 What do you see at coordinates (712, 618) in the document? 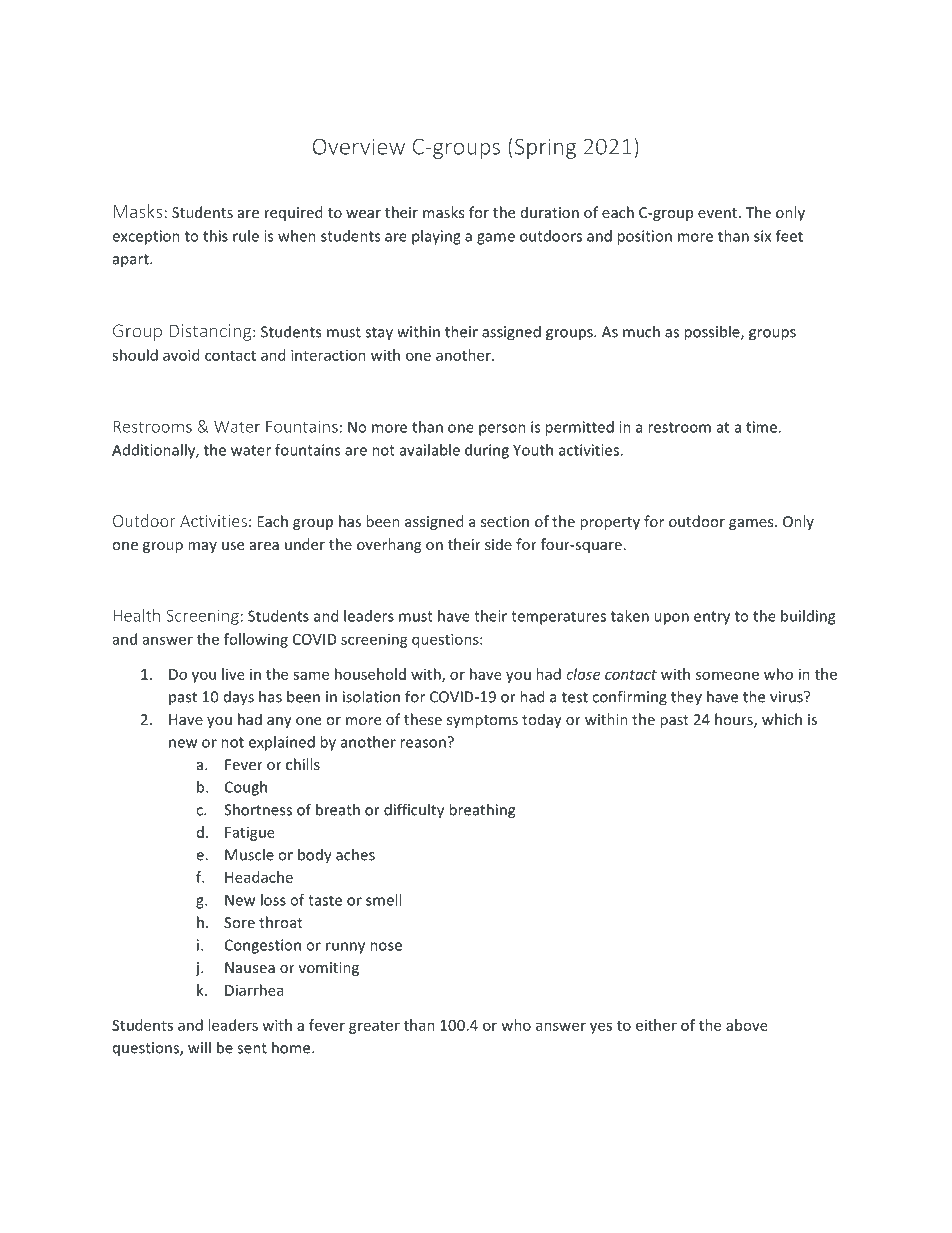
I see `entry` at bounding box center [712, 618].
